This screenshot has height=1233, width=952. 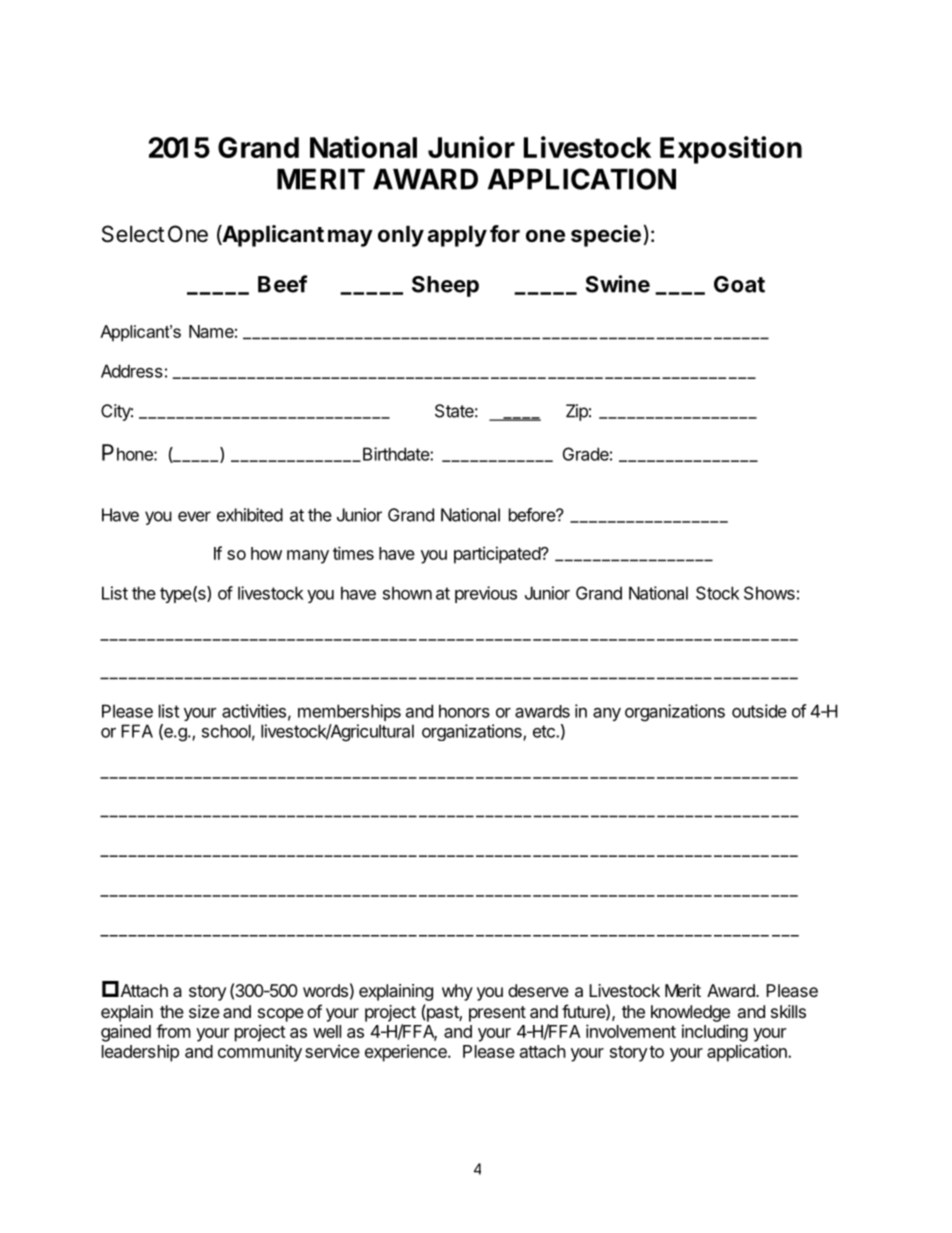 I want to click on Exposition, so click(x=731, y=150).
